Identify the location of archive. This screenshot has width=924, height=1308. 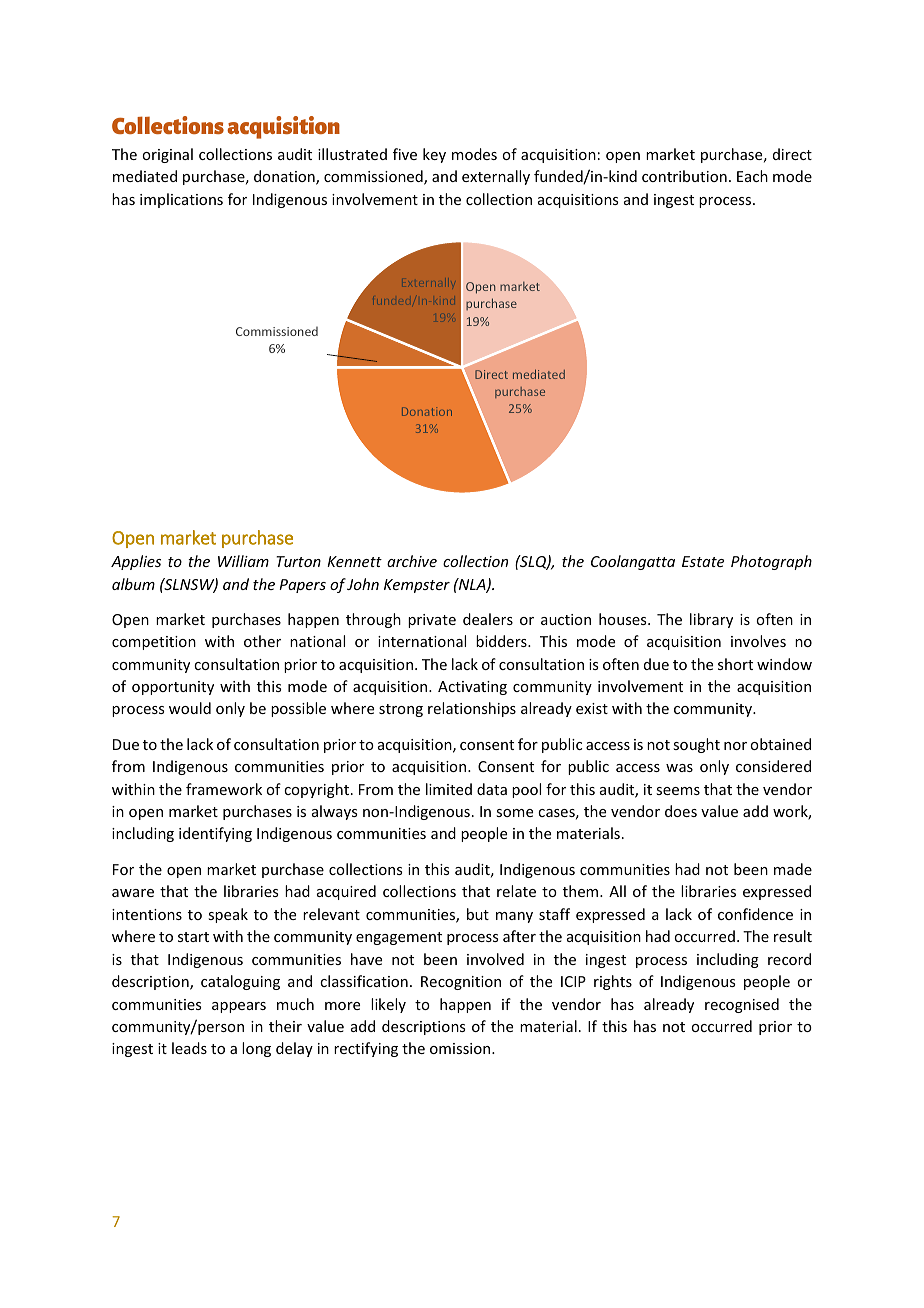
(412, 561).
